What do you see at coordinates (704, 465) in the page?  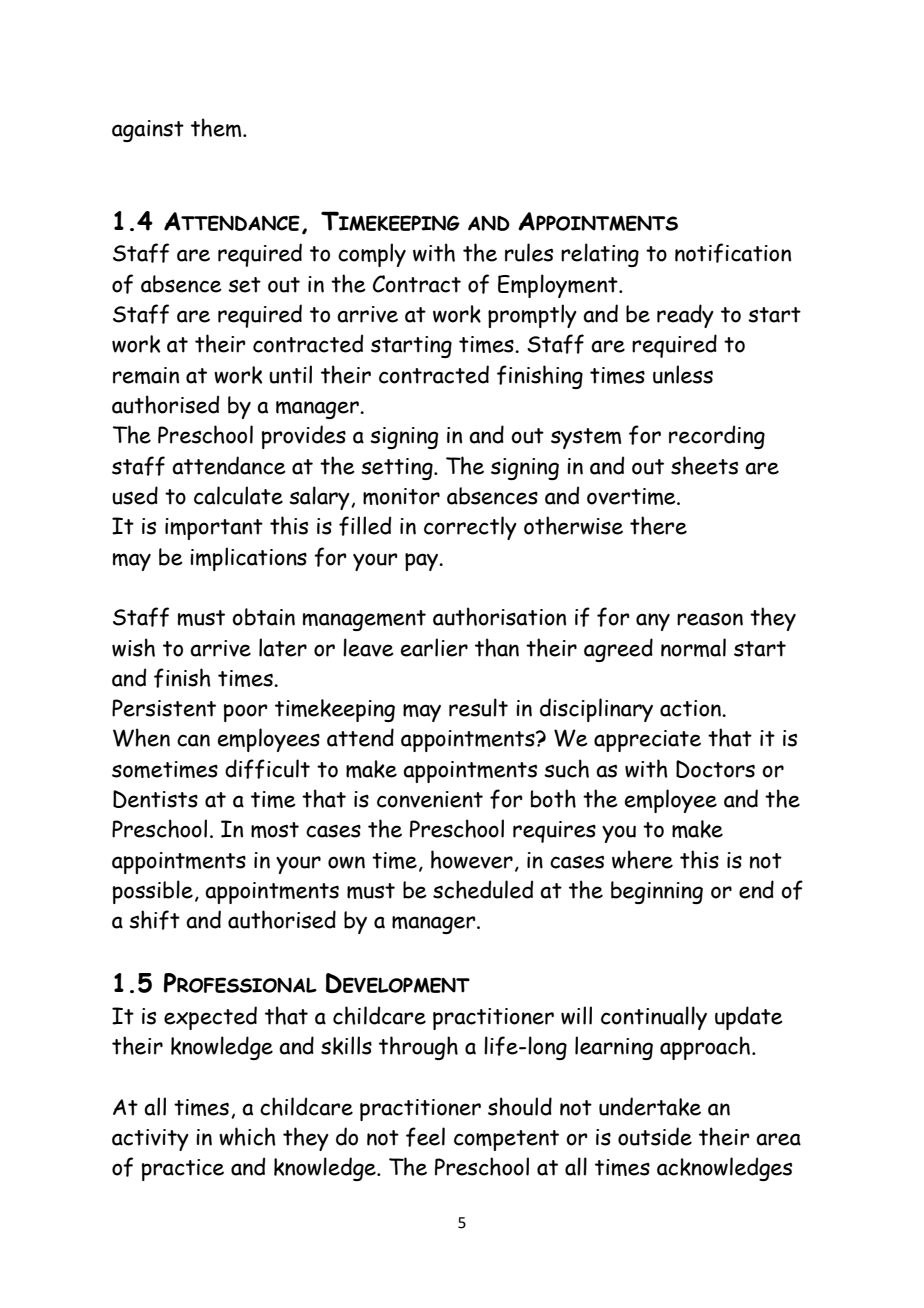 I see `sheets` at bounding box center [704, 465].
